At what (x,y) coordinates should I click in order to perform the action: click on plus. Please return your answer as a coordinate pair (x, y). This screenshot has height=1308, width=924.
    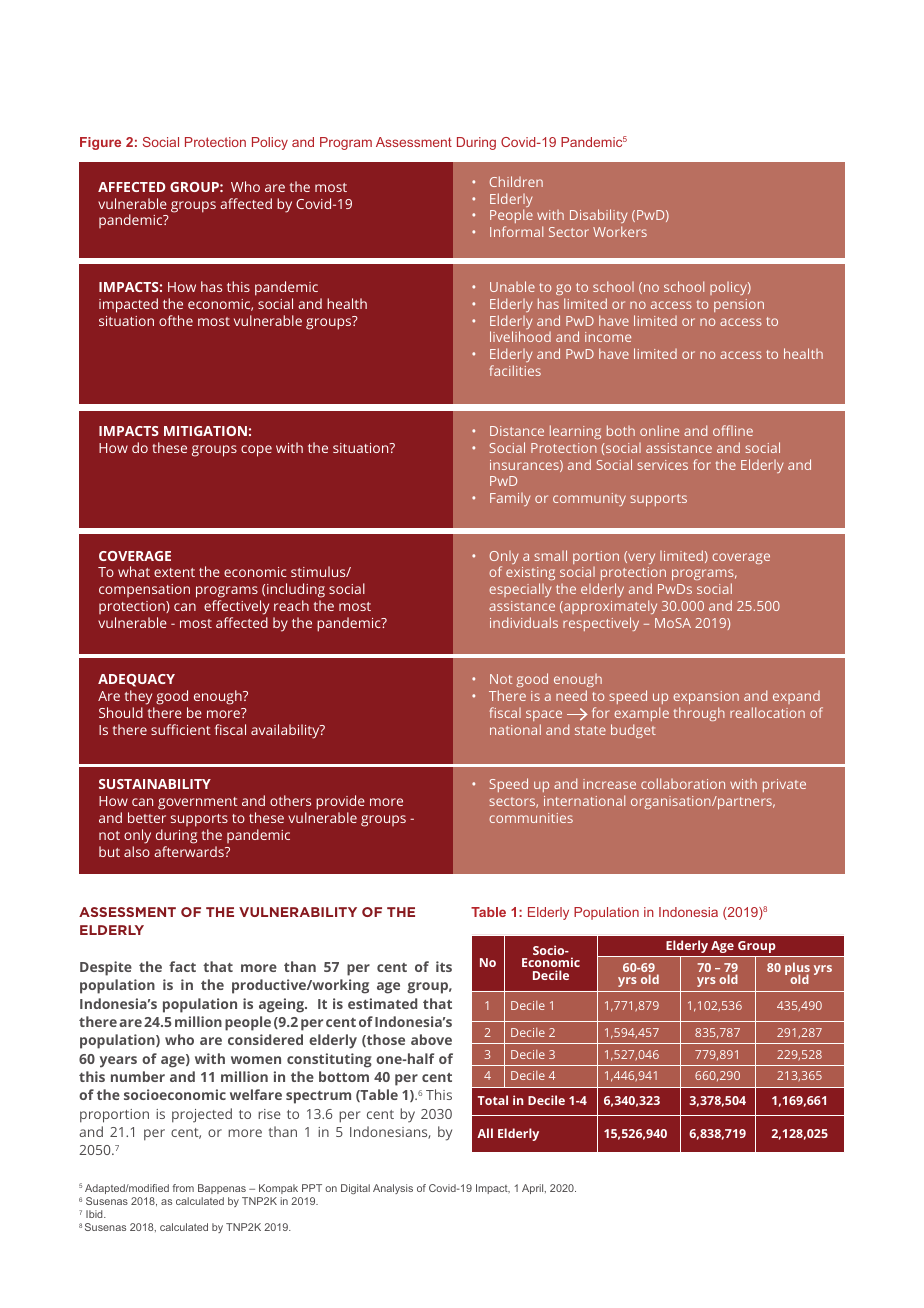
    Looking at the image, I should click on (797, 970).
